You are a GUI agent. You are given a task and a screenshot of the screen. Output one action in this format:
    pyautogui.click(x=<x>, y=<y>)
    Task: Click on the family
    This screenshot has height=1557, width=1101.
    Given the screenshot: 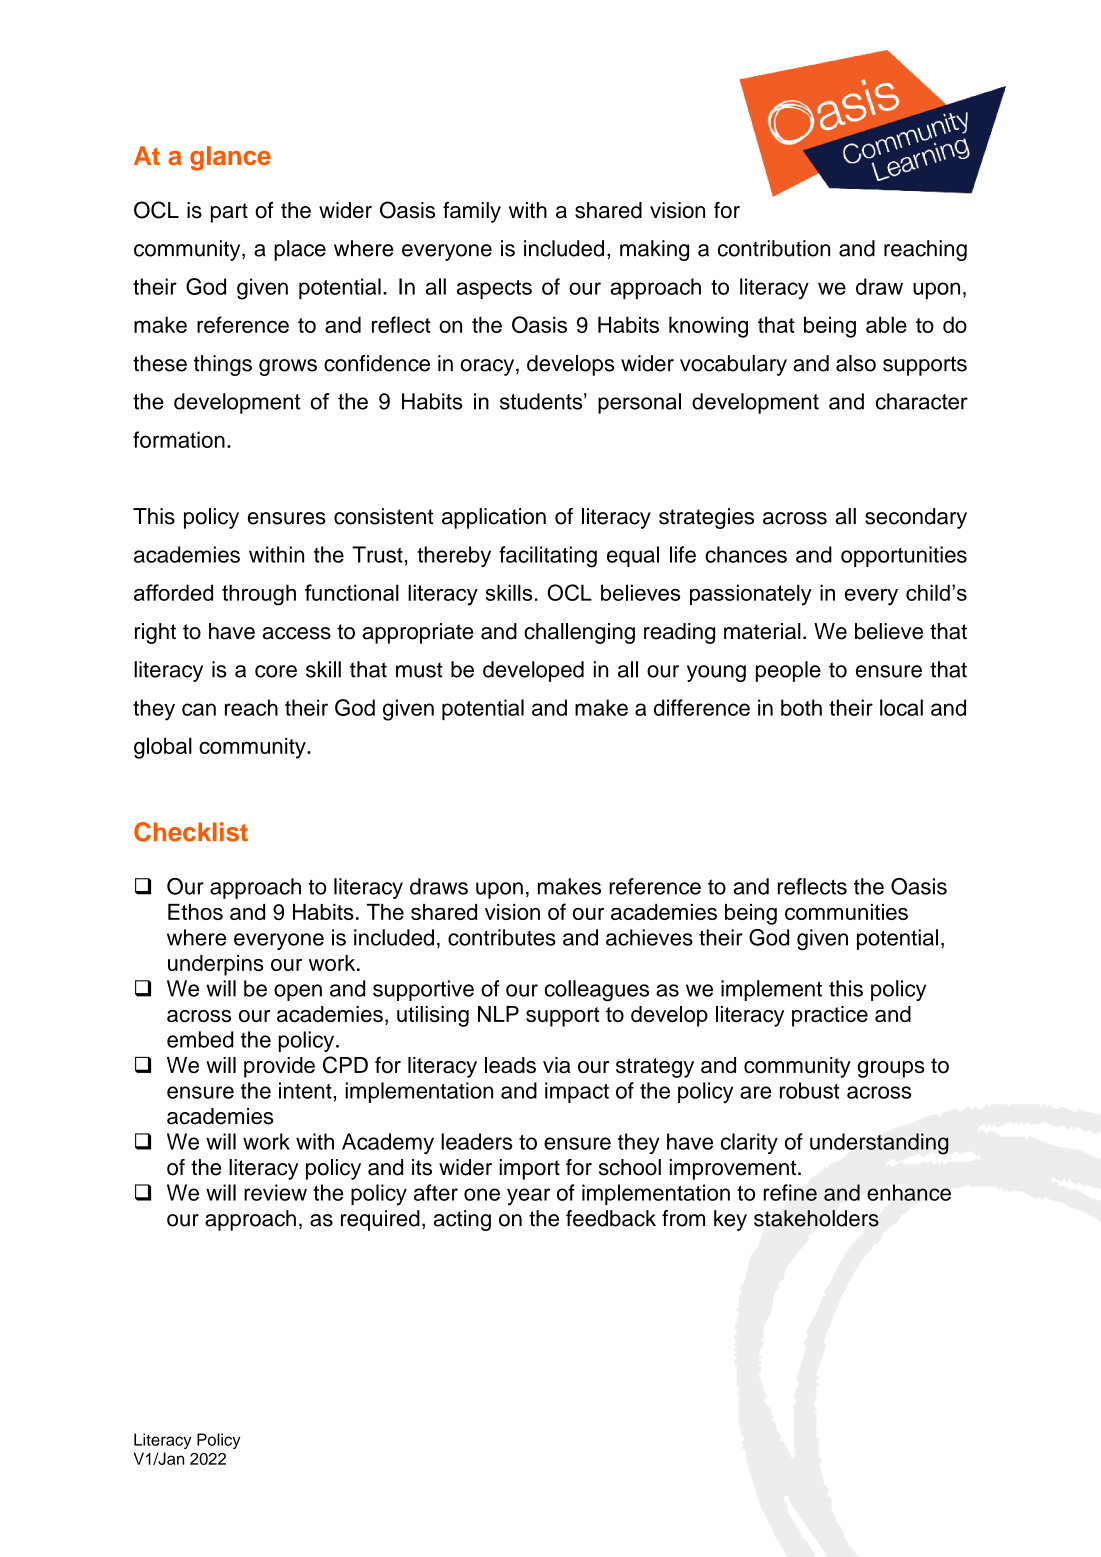 What is the action you would take?
    pyautogui.click(x=472, y=212)
